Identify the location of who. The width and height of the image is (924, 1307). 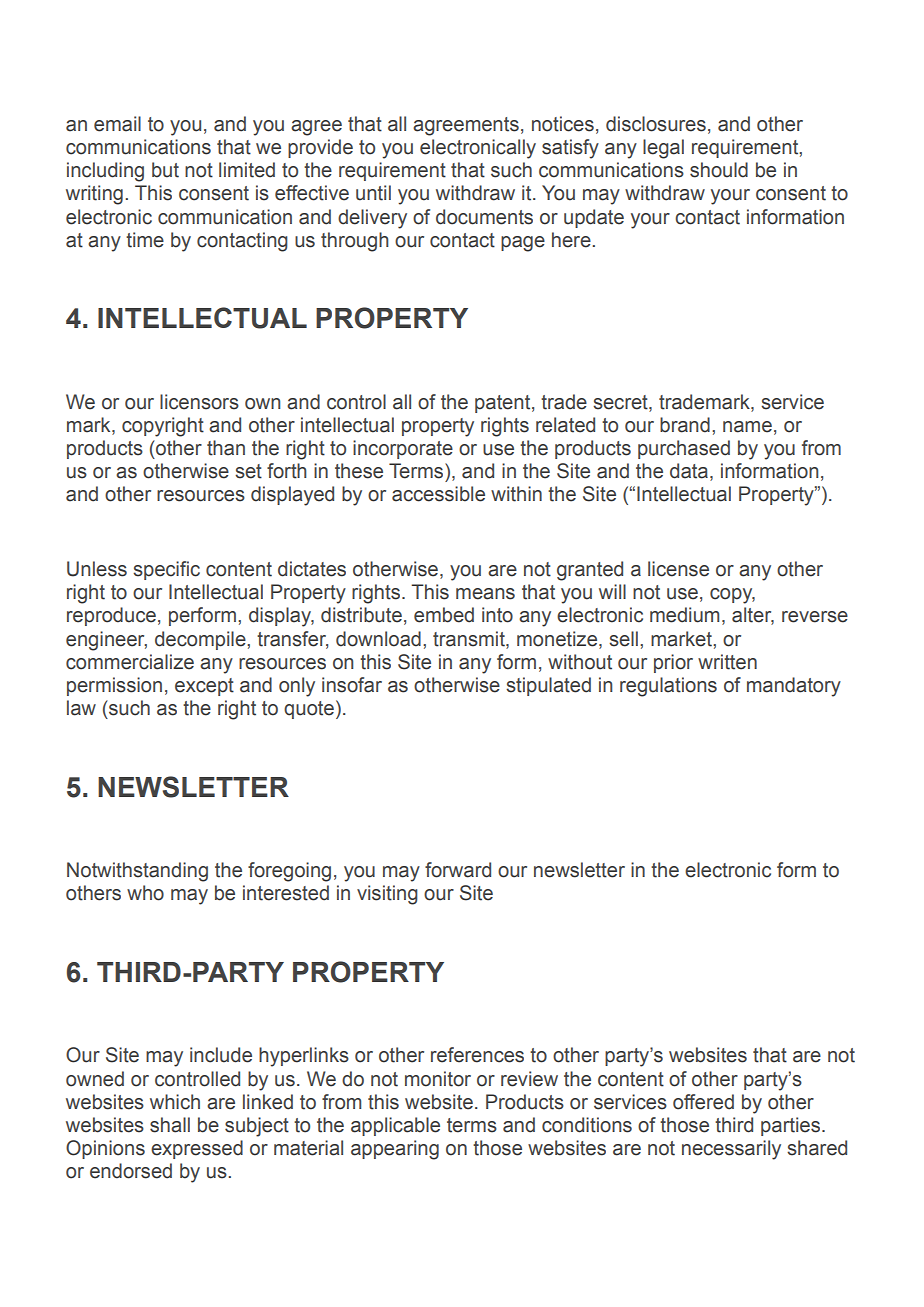
(145, 893).
